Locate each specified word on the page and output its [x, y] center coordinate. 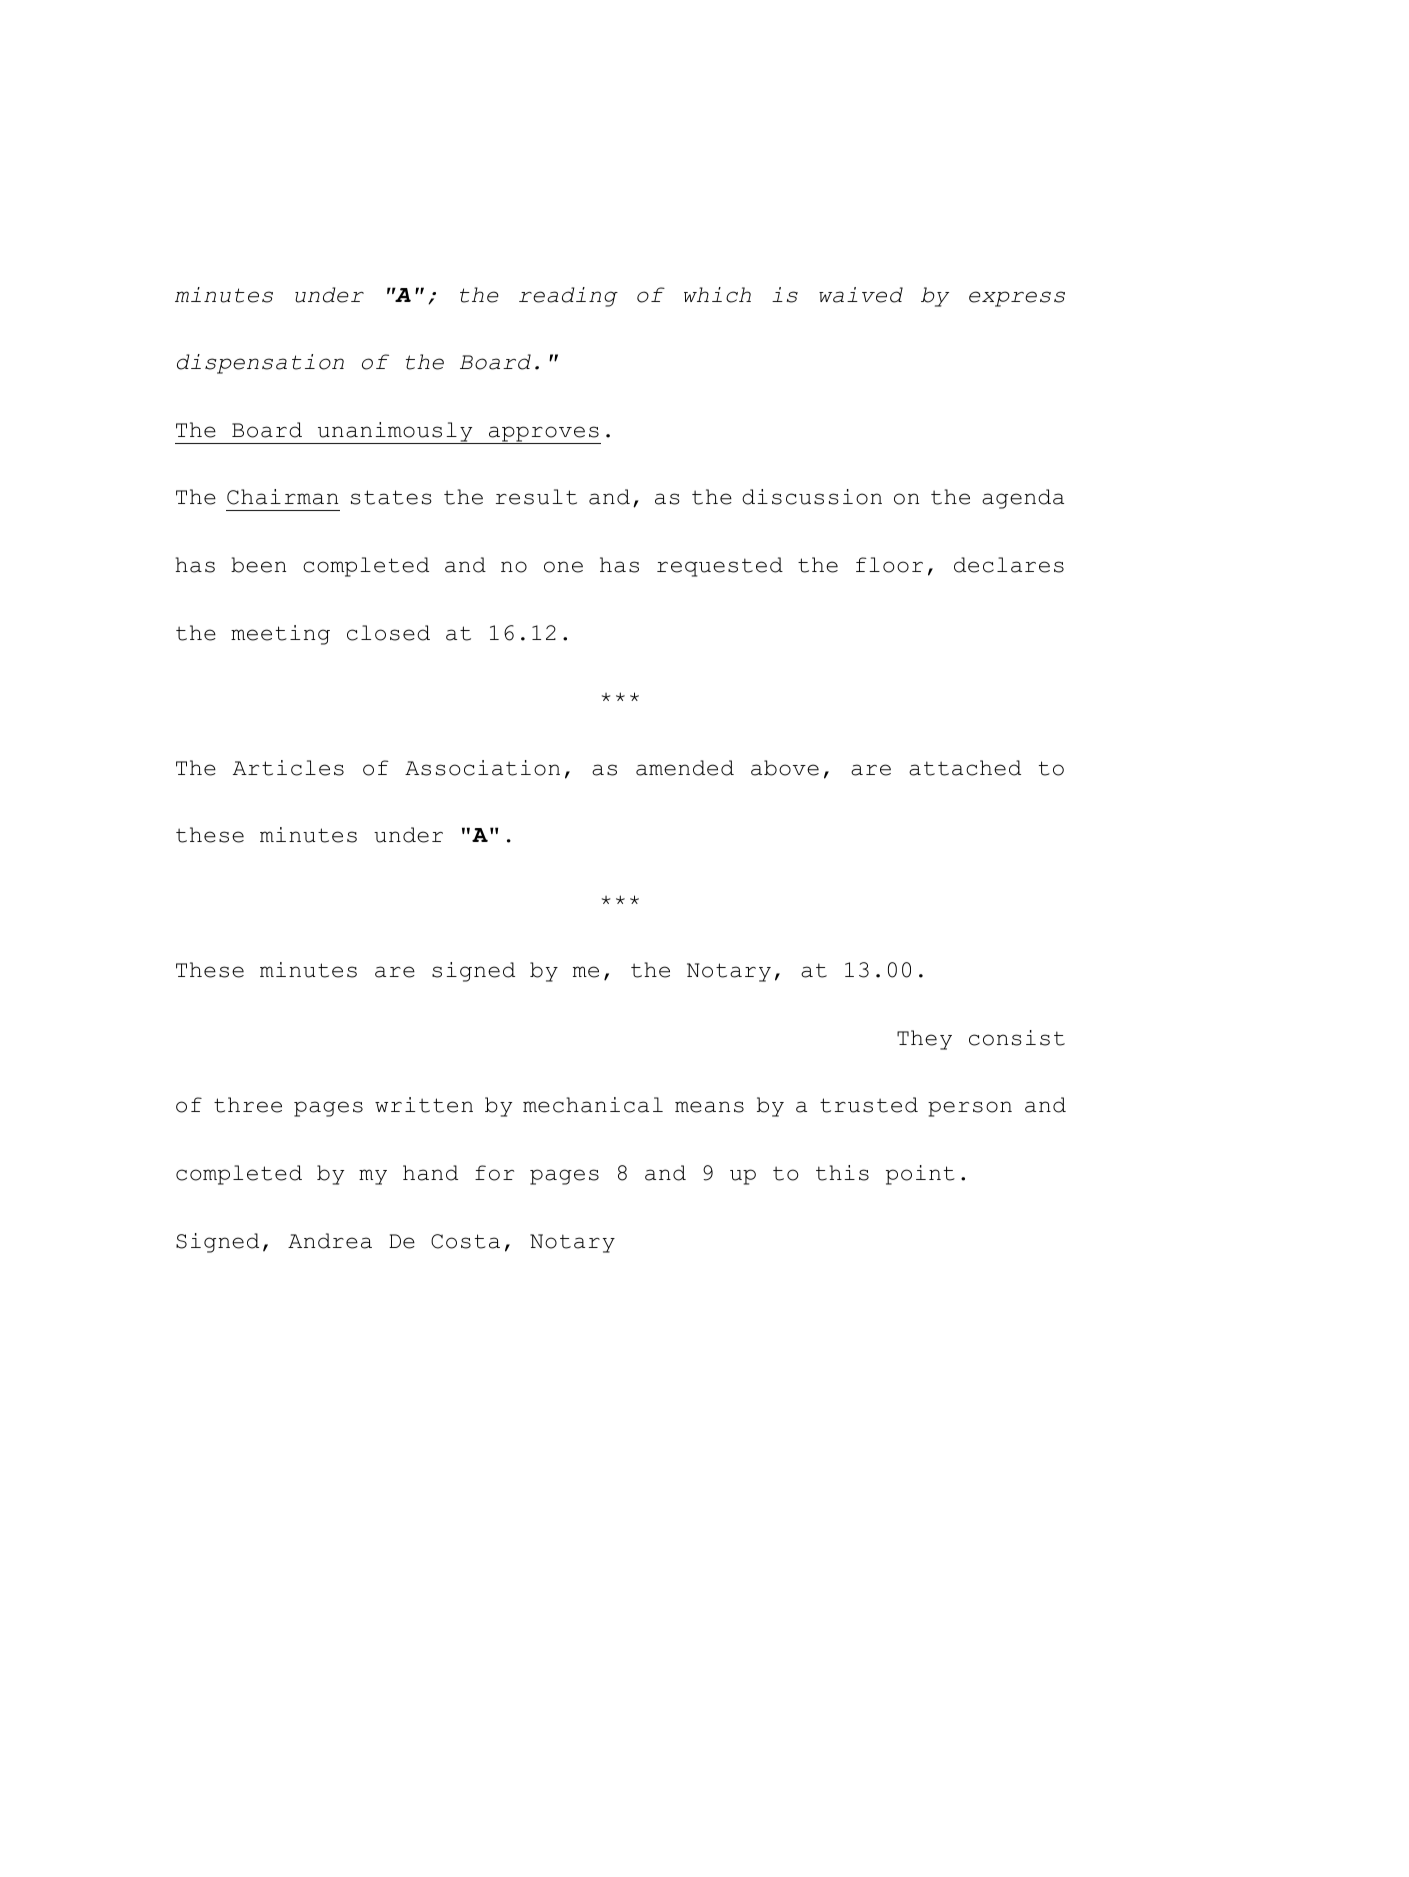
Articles [288, 768]
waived [861, 295]
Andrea [330, 1241]
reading [568, 297]
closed [388, 633]
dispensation [260, 364]
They [924, 1040]
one [563, 567]
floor [889, 565]
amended [685, 768]
